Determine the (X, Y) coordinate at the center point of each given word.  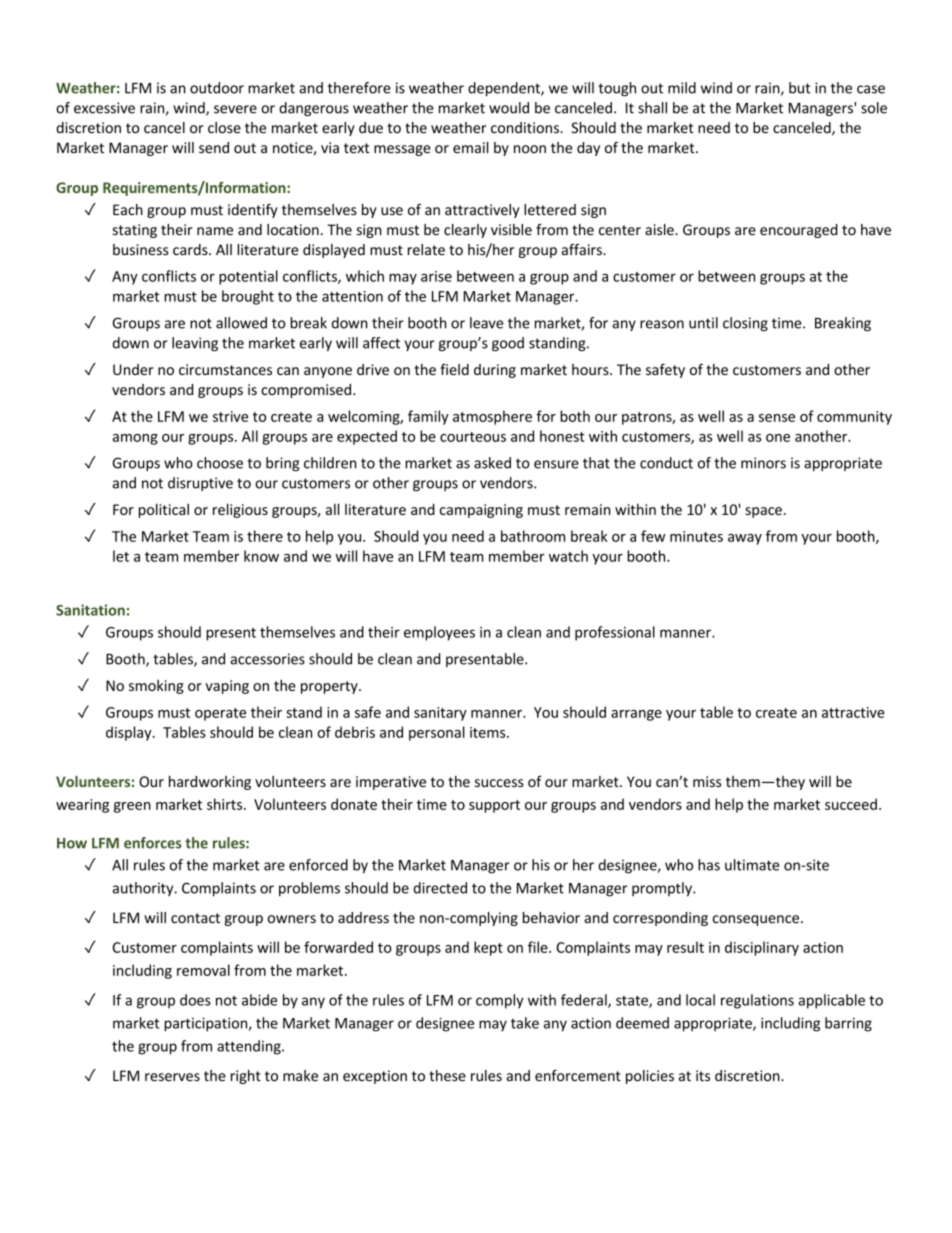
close (224, 128)
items (489, 732)
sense (777, 418)
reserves (172, 1077)
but (800, 88)
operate (220, 714)
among (135, 439)
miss (707, 781)
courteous (473, 437)
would (509, 108)
